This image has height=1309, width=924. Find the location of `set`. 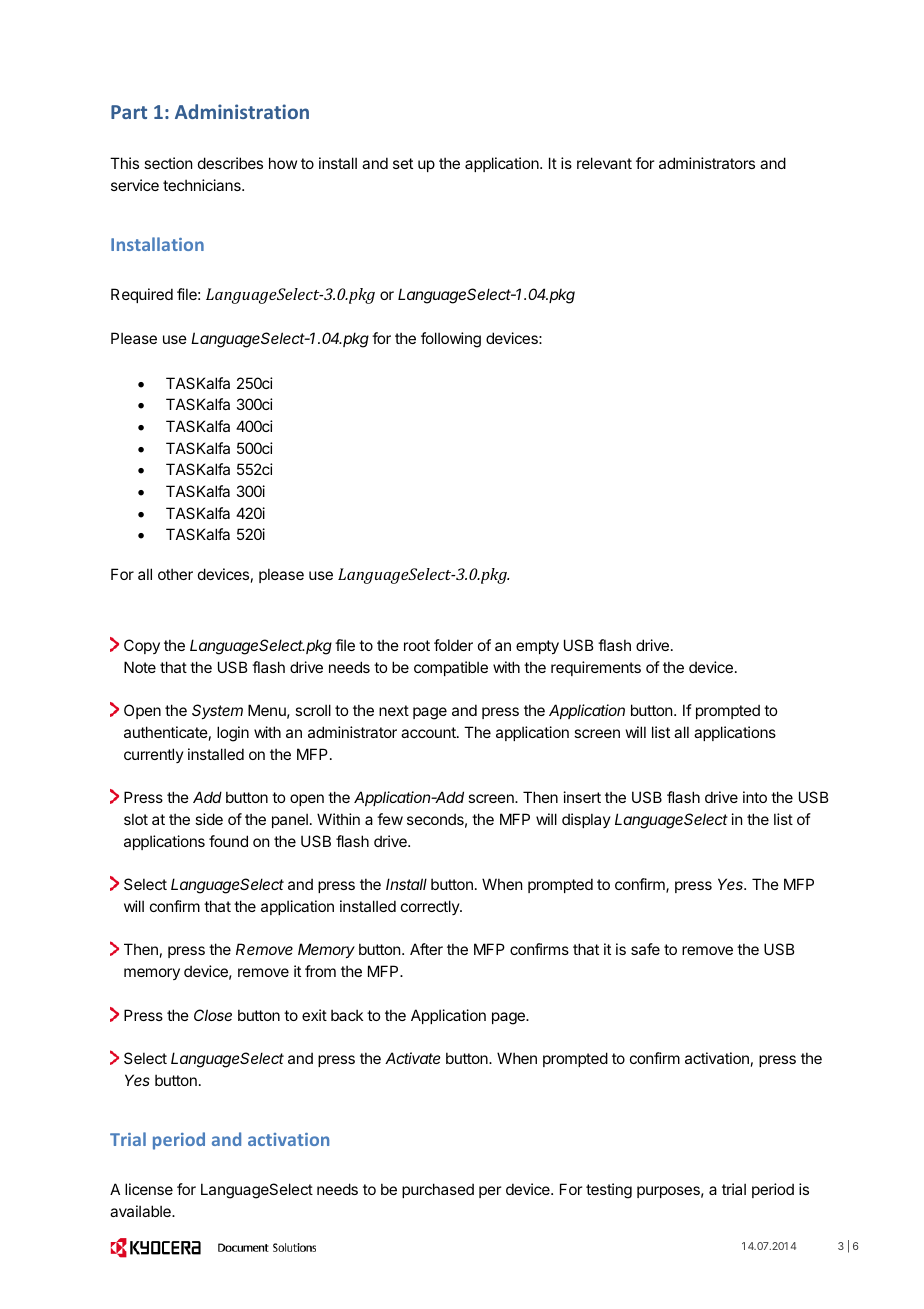

set is located at coordinates (403, 163).
